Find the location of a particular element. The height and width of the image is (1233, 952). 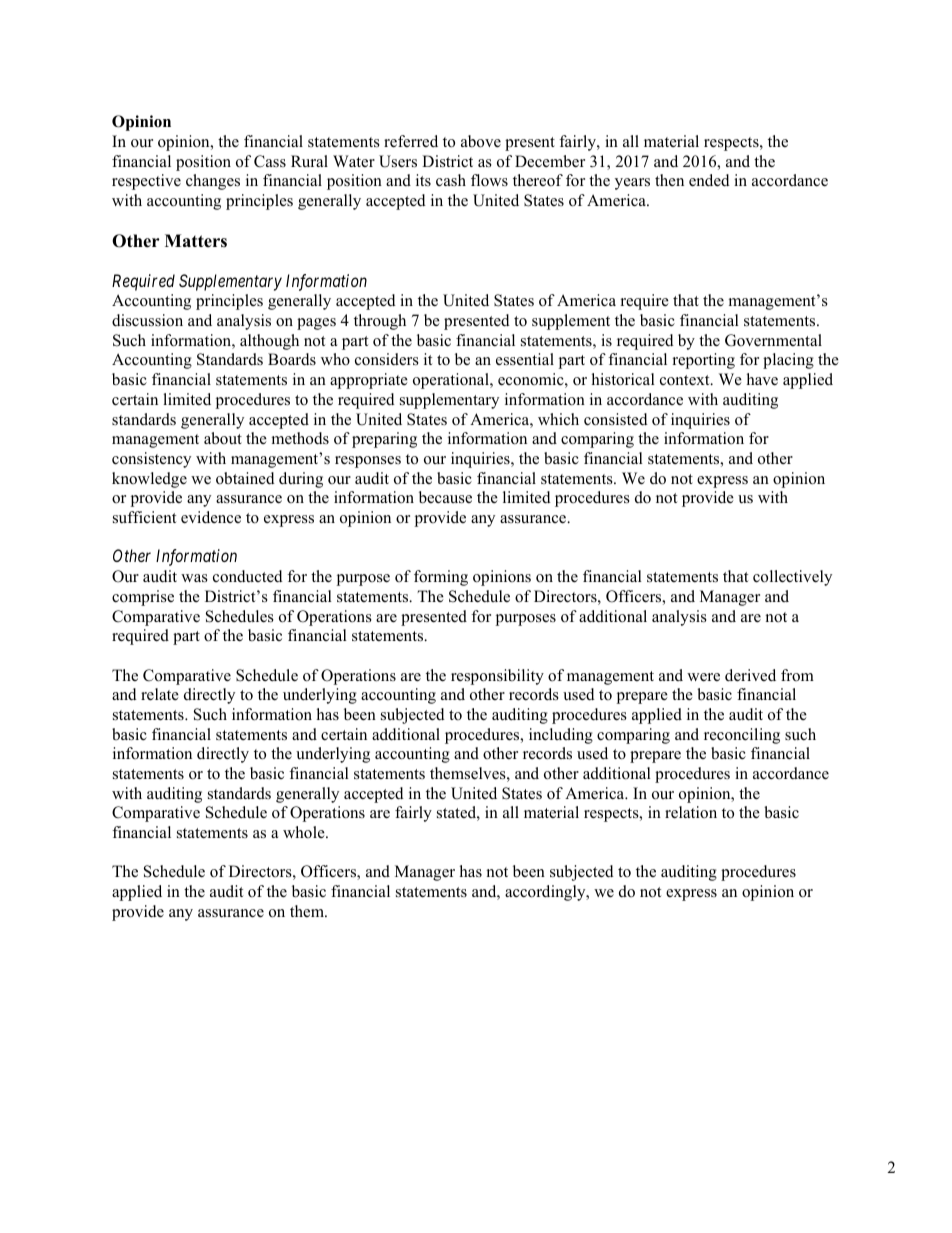

Governmental is located at coordinates (773, 340).
